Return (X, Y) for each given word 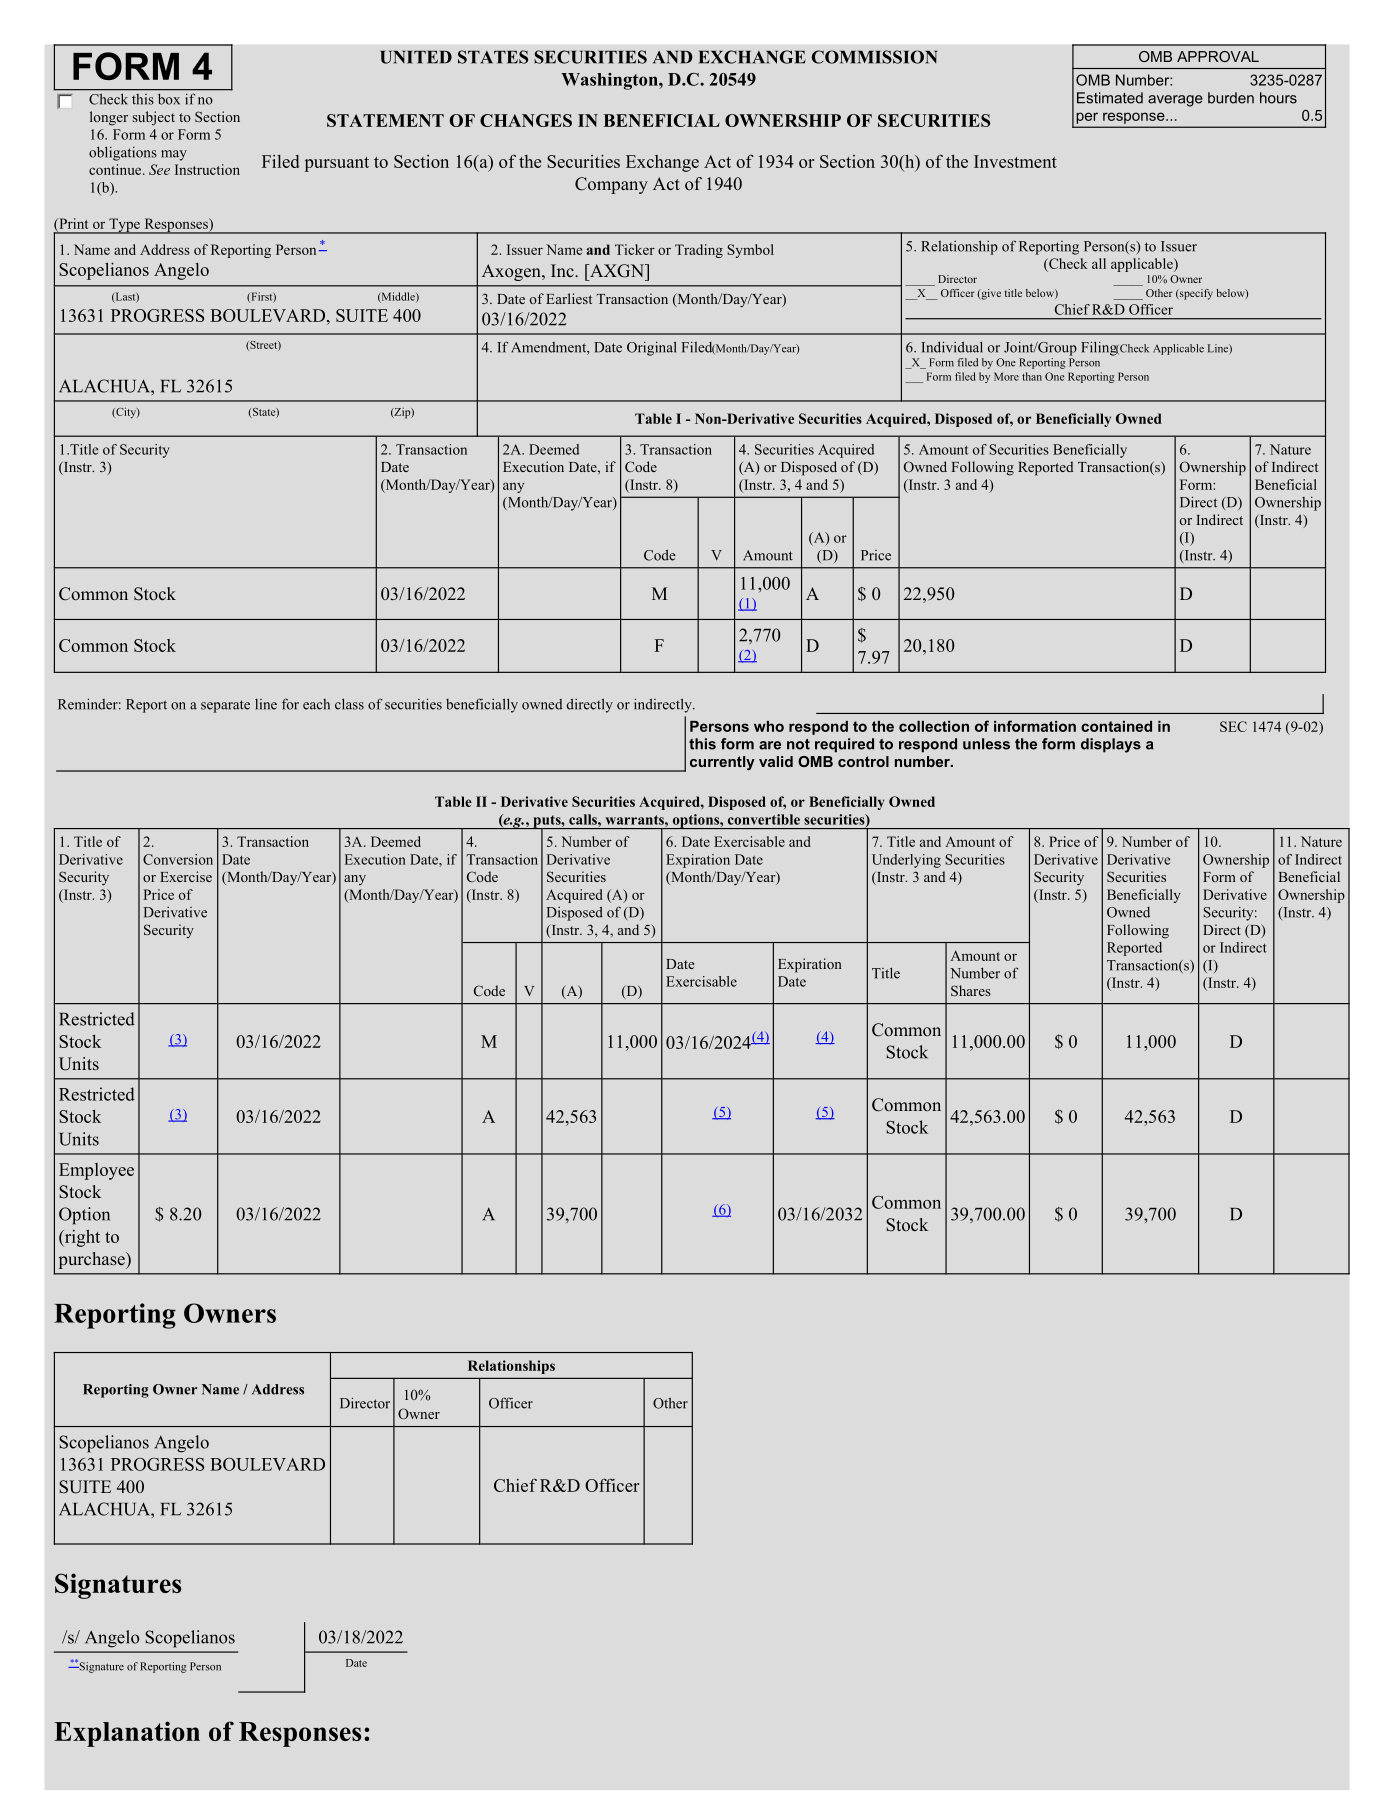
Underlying (906, 861)
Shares (971, 990)
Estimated (1110, 98)
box (169, 99)
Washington (610, 81)
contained (1116, 726)
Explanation (127, 1734)
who (769, 726)
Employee (96, 1171)
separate (225, 706)
